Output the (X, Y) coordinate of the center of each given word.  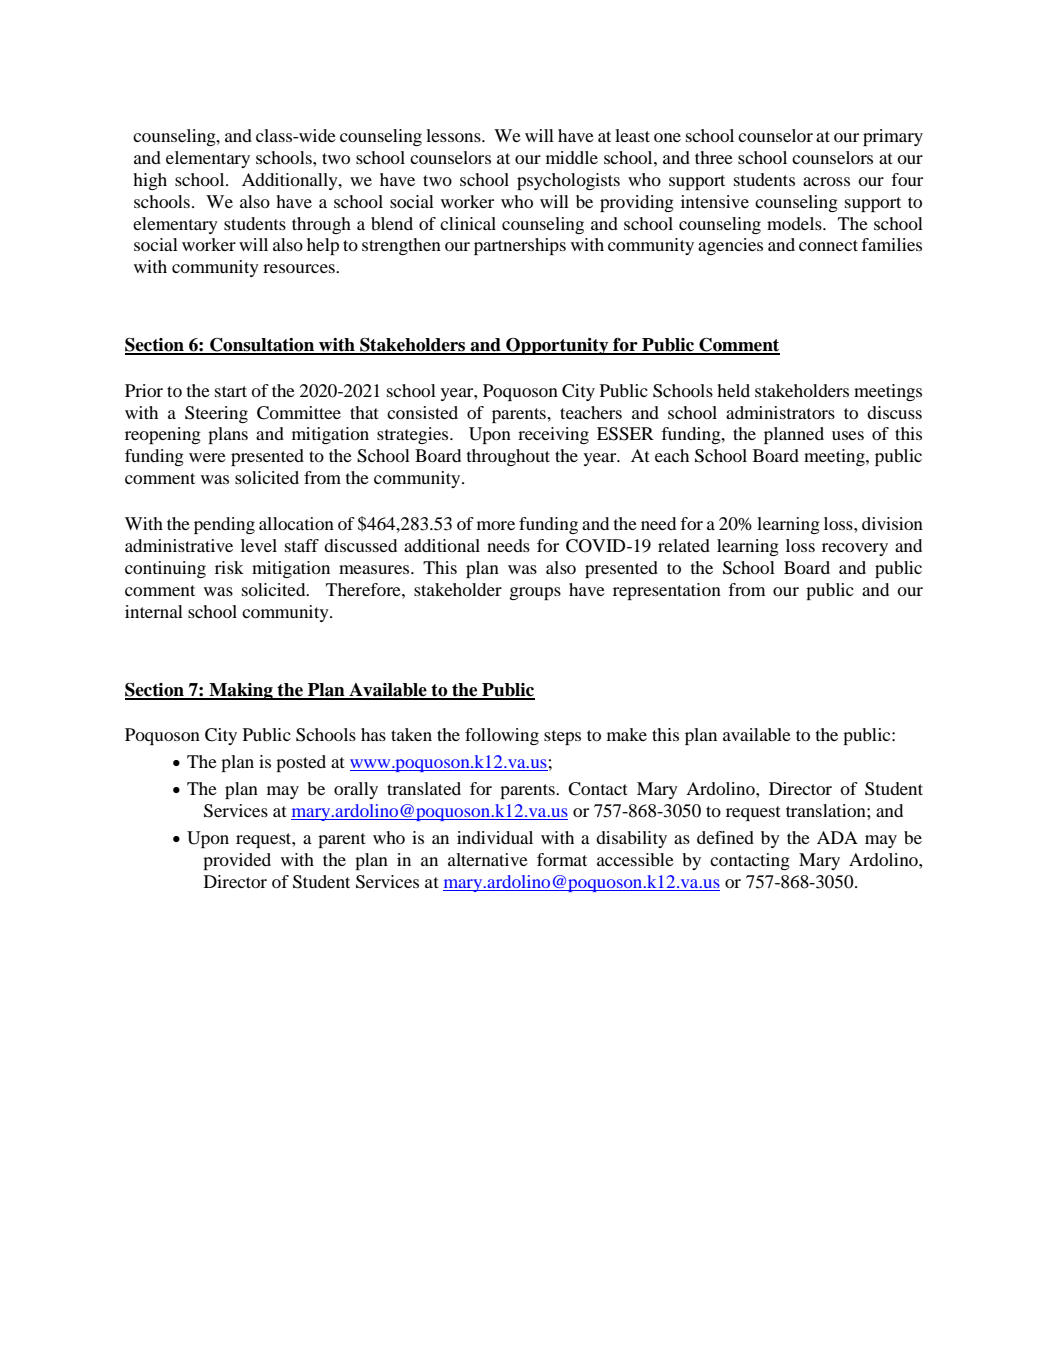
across (826, 181)
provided (237, 861)
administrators (780, 412)
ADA (837, 837)
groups (535, 593)
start (231, 391)
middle (572, 157)
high (150, 181)
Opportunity (557, 346)
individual (495, 837)
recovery (855, 549)
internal (154, 611)
